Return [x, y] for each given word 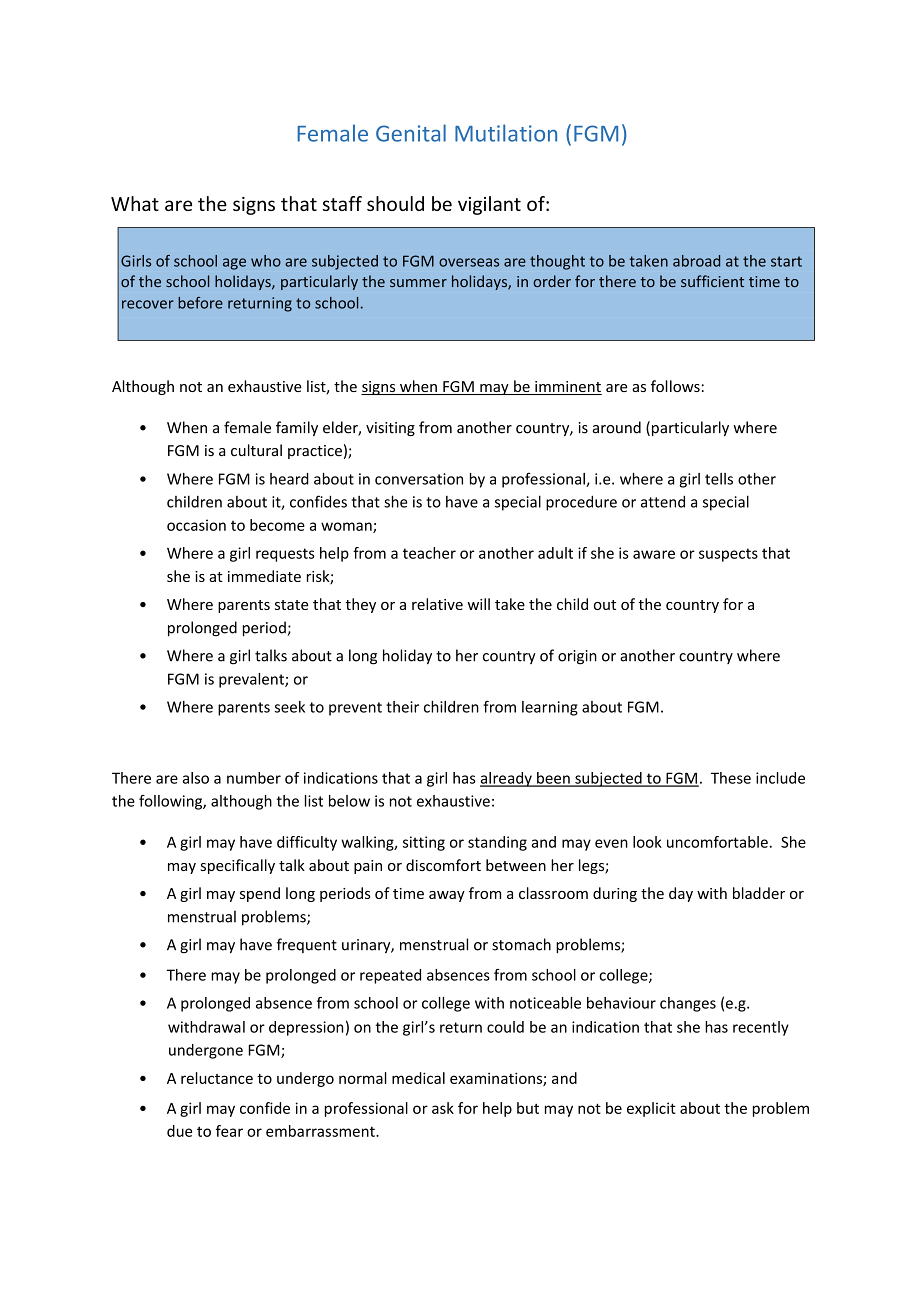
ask [443, 1108]
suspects [728, 555]
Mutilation [506, 133]
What [135, 203]
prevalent [252, 680]
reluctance [217, 1078]
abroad [696, 261]
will [479, 604]
